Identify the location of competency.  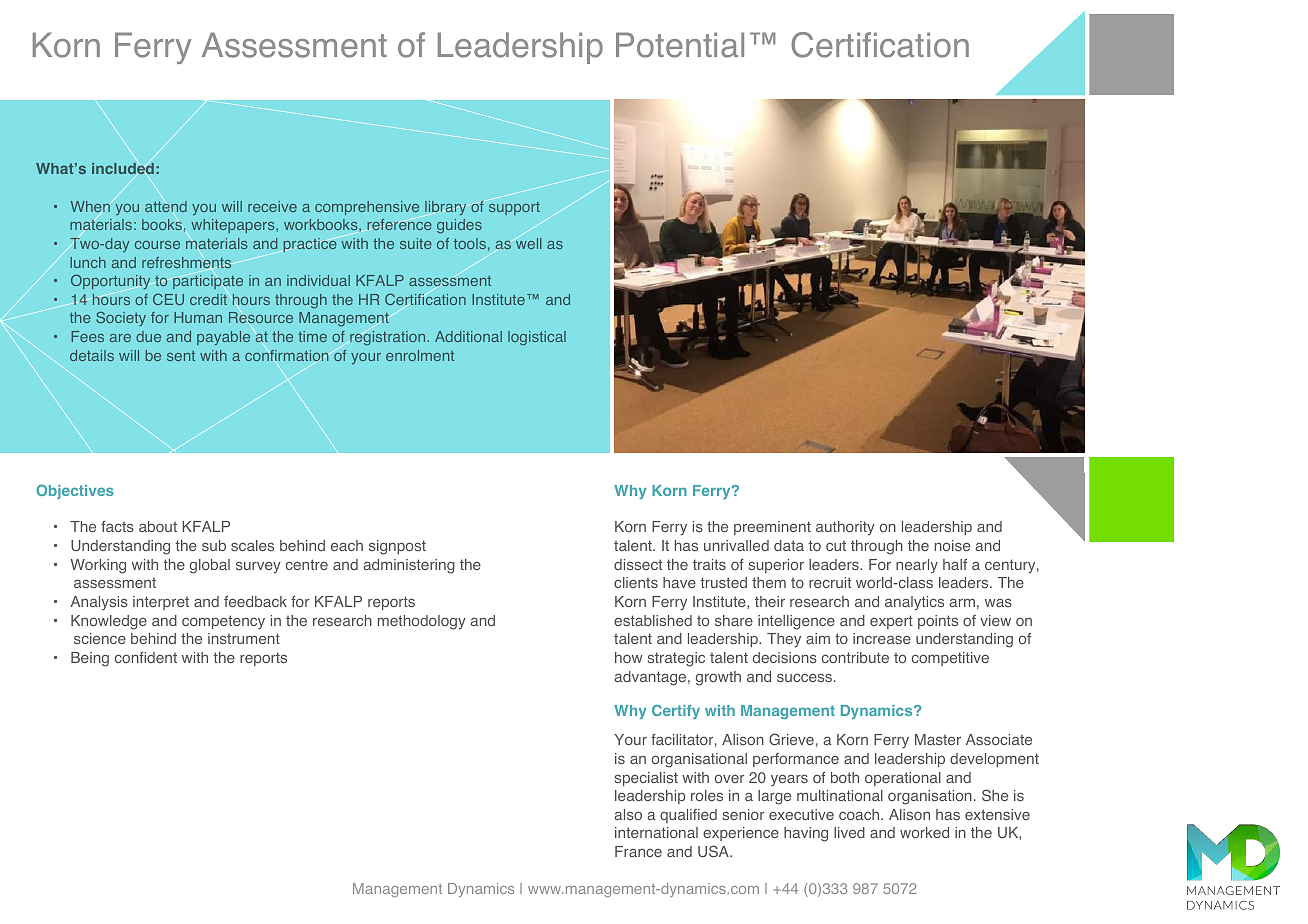
(223, 622).
